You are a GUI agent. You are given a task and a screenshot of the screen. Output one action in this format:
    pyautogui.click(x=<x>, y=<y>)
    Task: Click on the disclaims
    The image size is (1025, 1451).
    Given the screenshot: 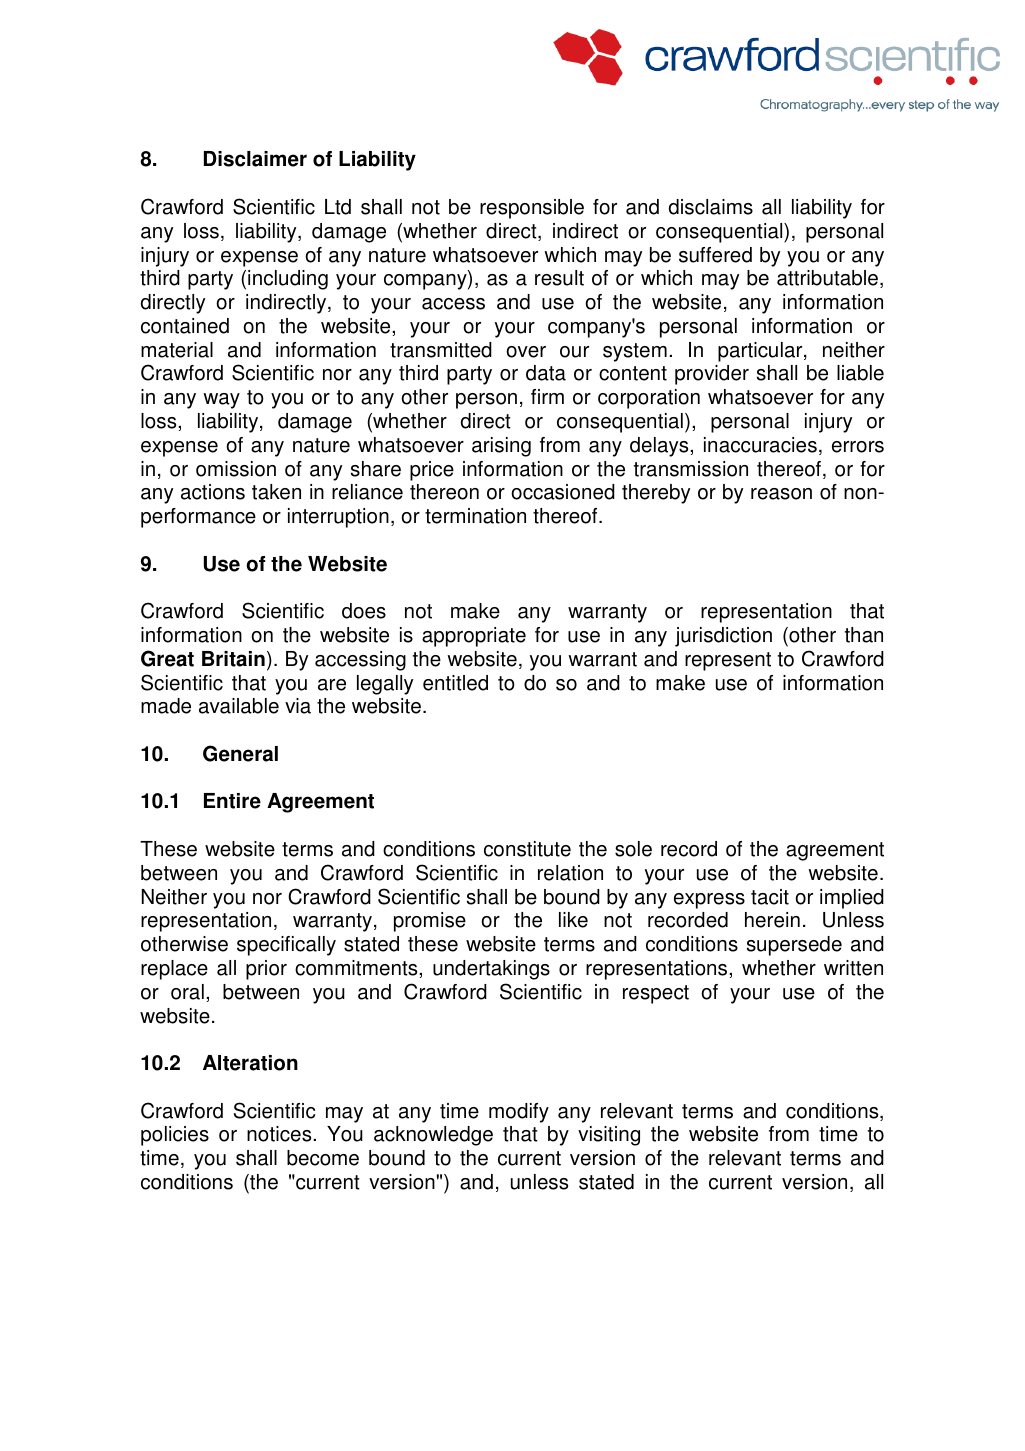 What is the action you would take?
    pyautogui.click(x=711, y=207)
